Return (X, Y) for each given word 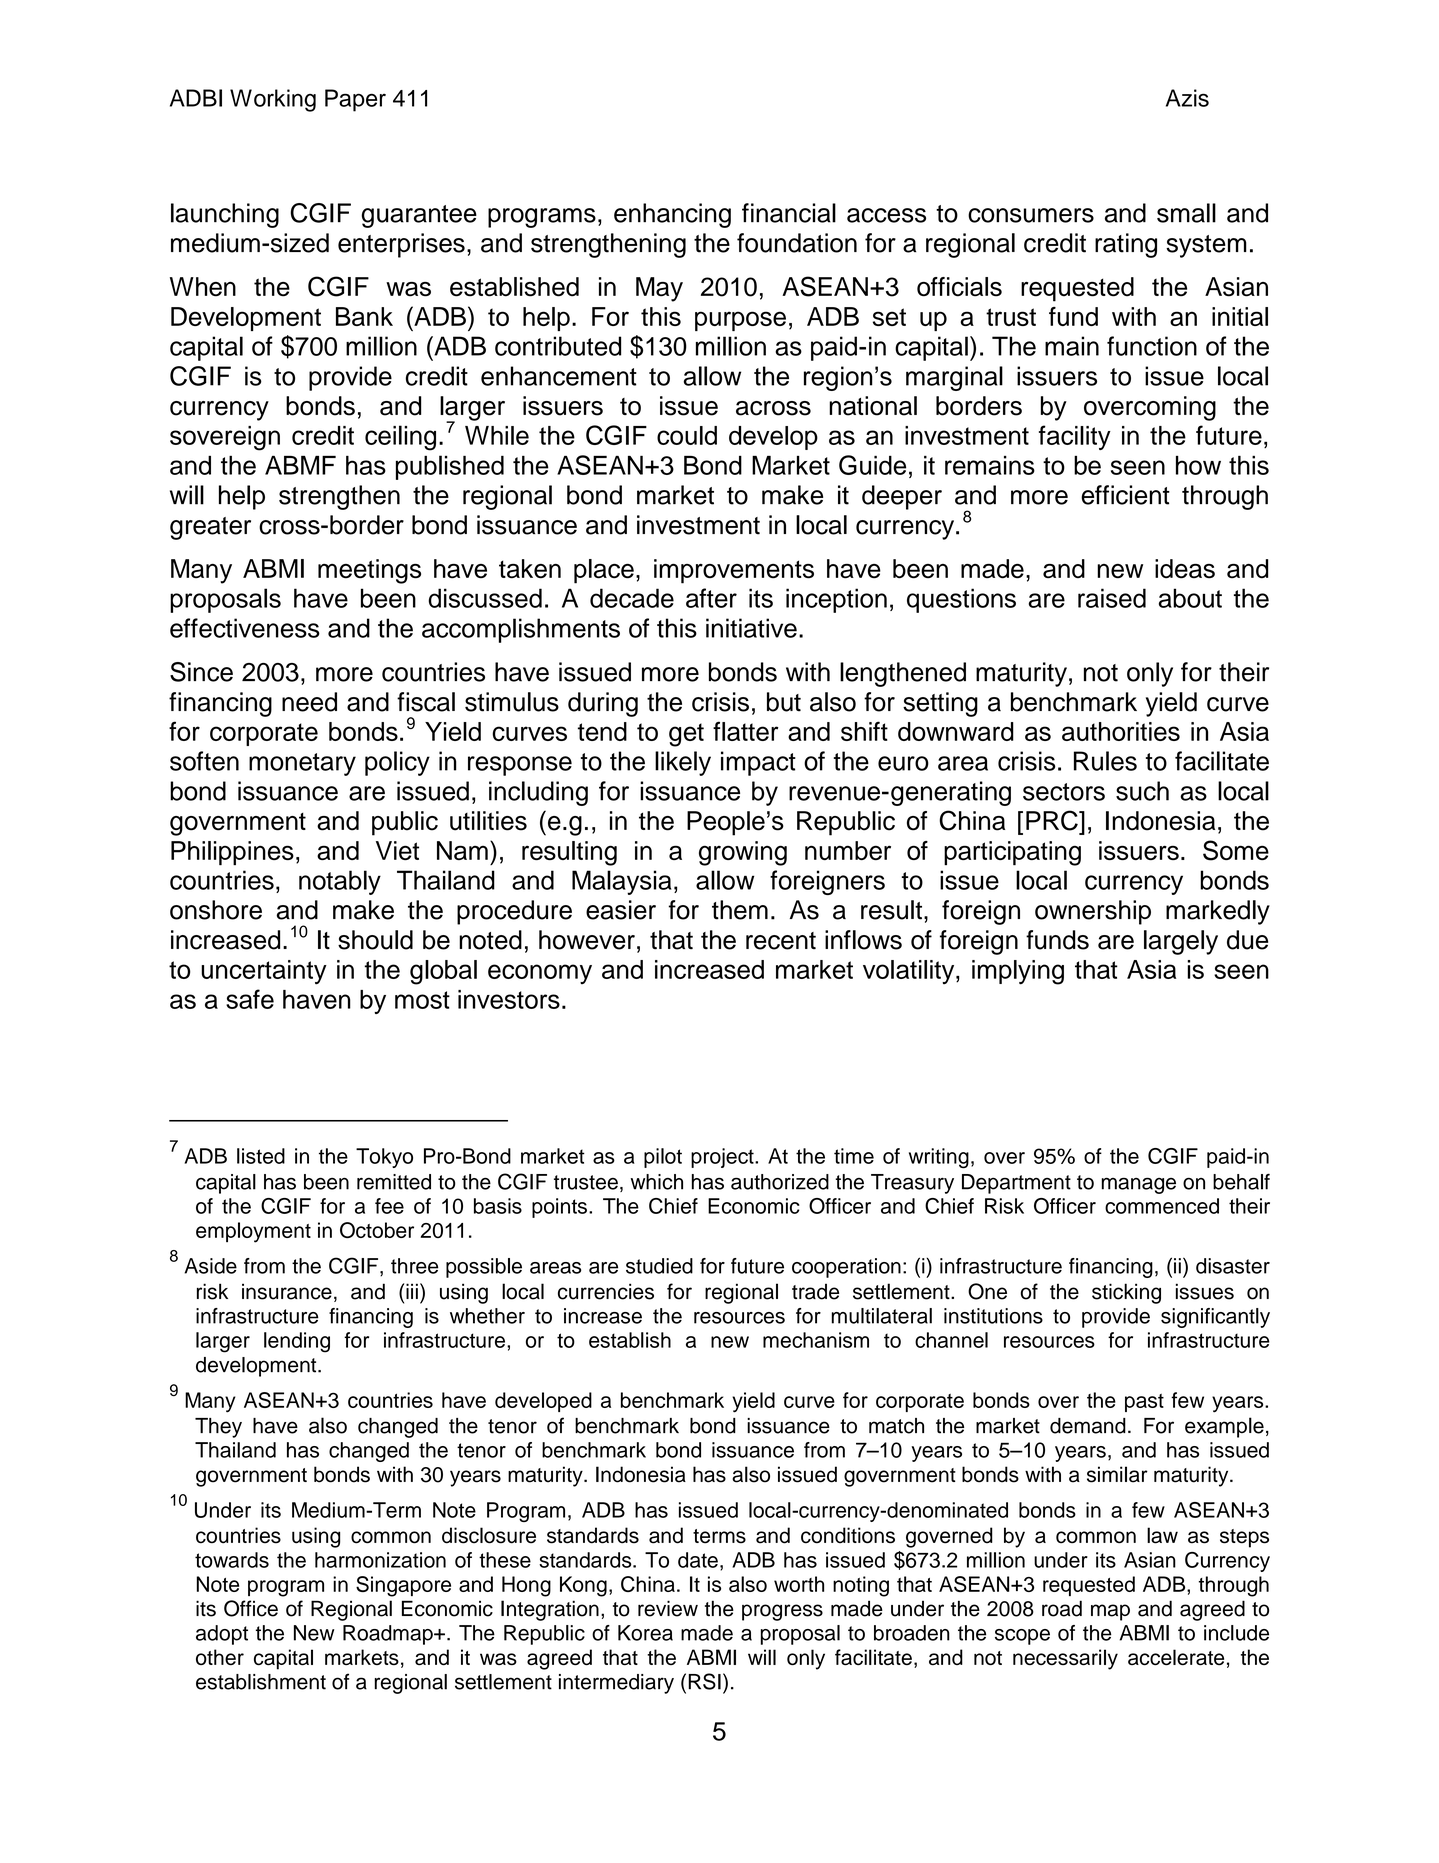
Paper (355, 100)
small (1186, 213)
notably (340, 882)
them (740, 910)
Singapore (403, 1586)
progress (782, 1612)
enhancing (672, 215)
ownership (1093, 912)
